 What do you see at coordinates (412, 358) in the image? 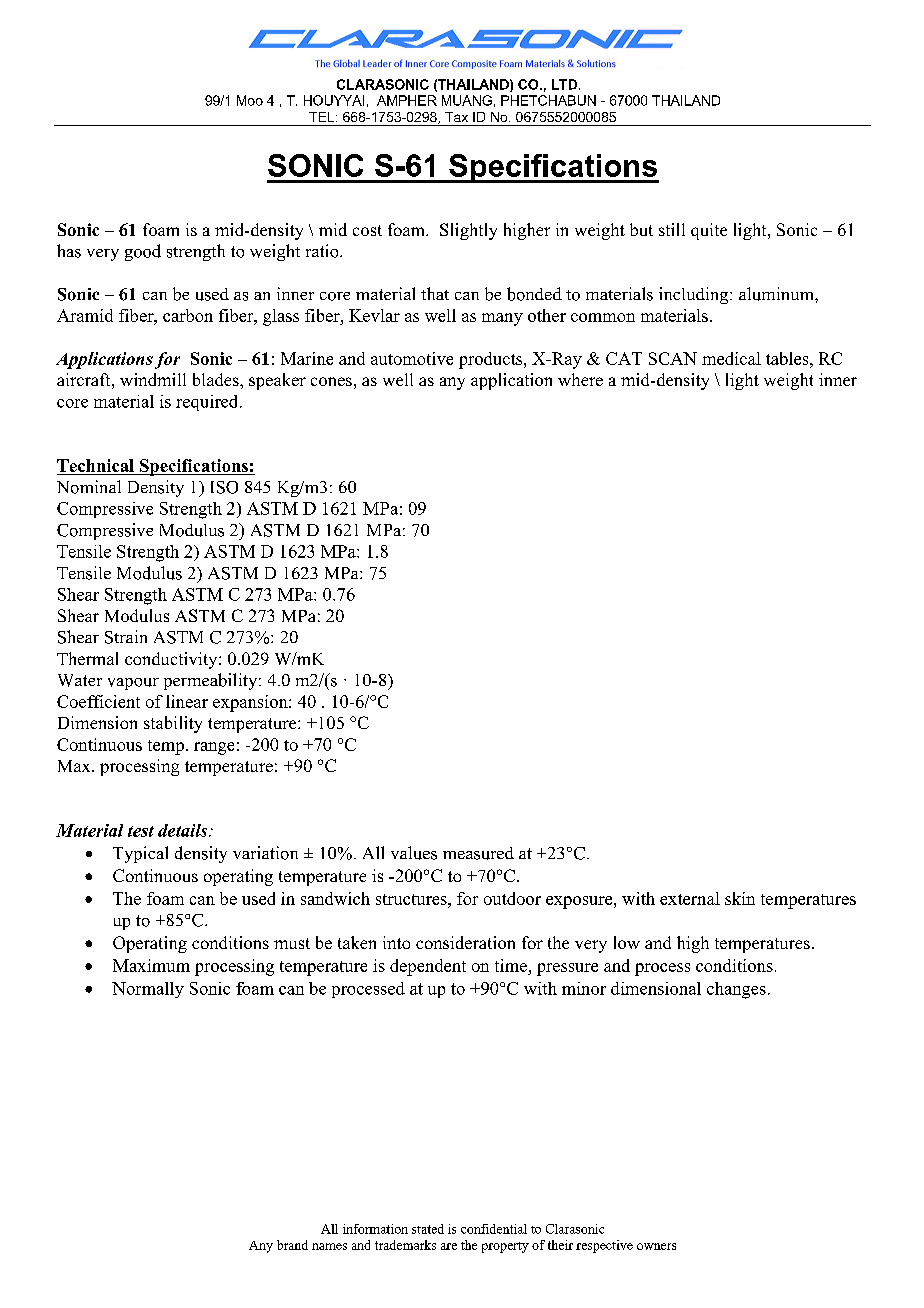
I see `automotive` at bounding box center [412, 358].
